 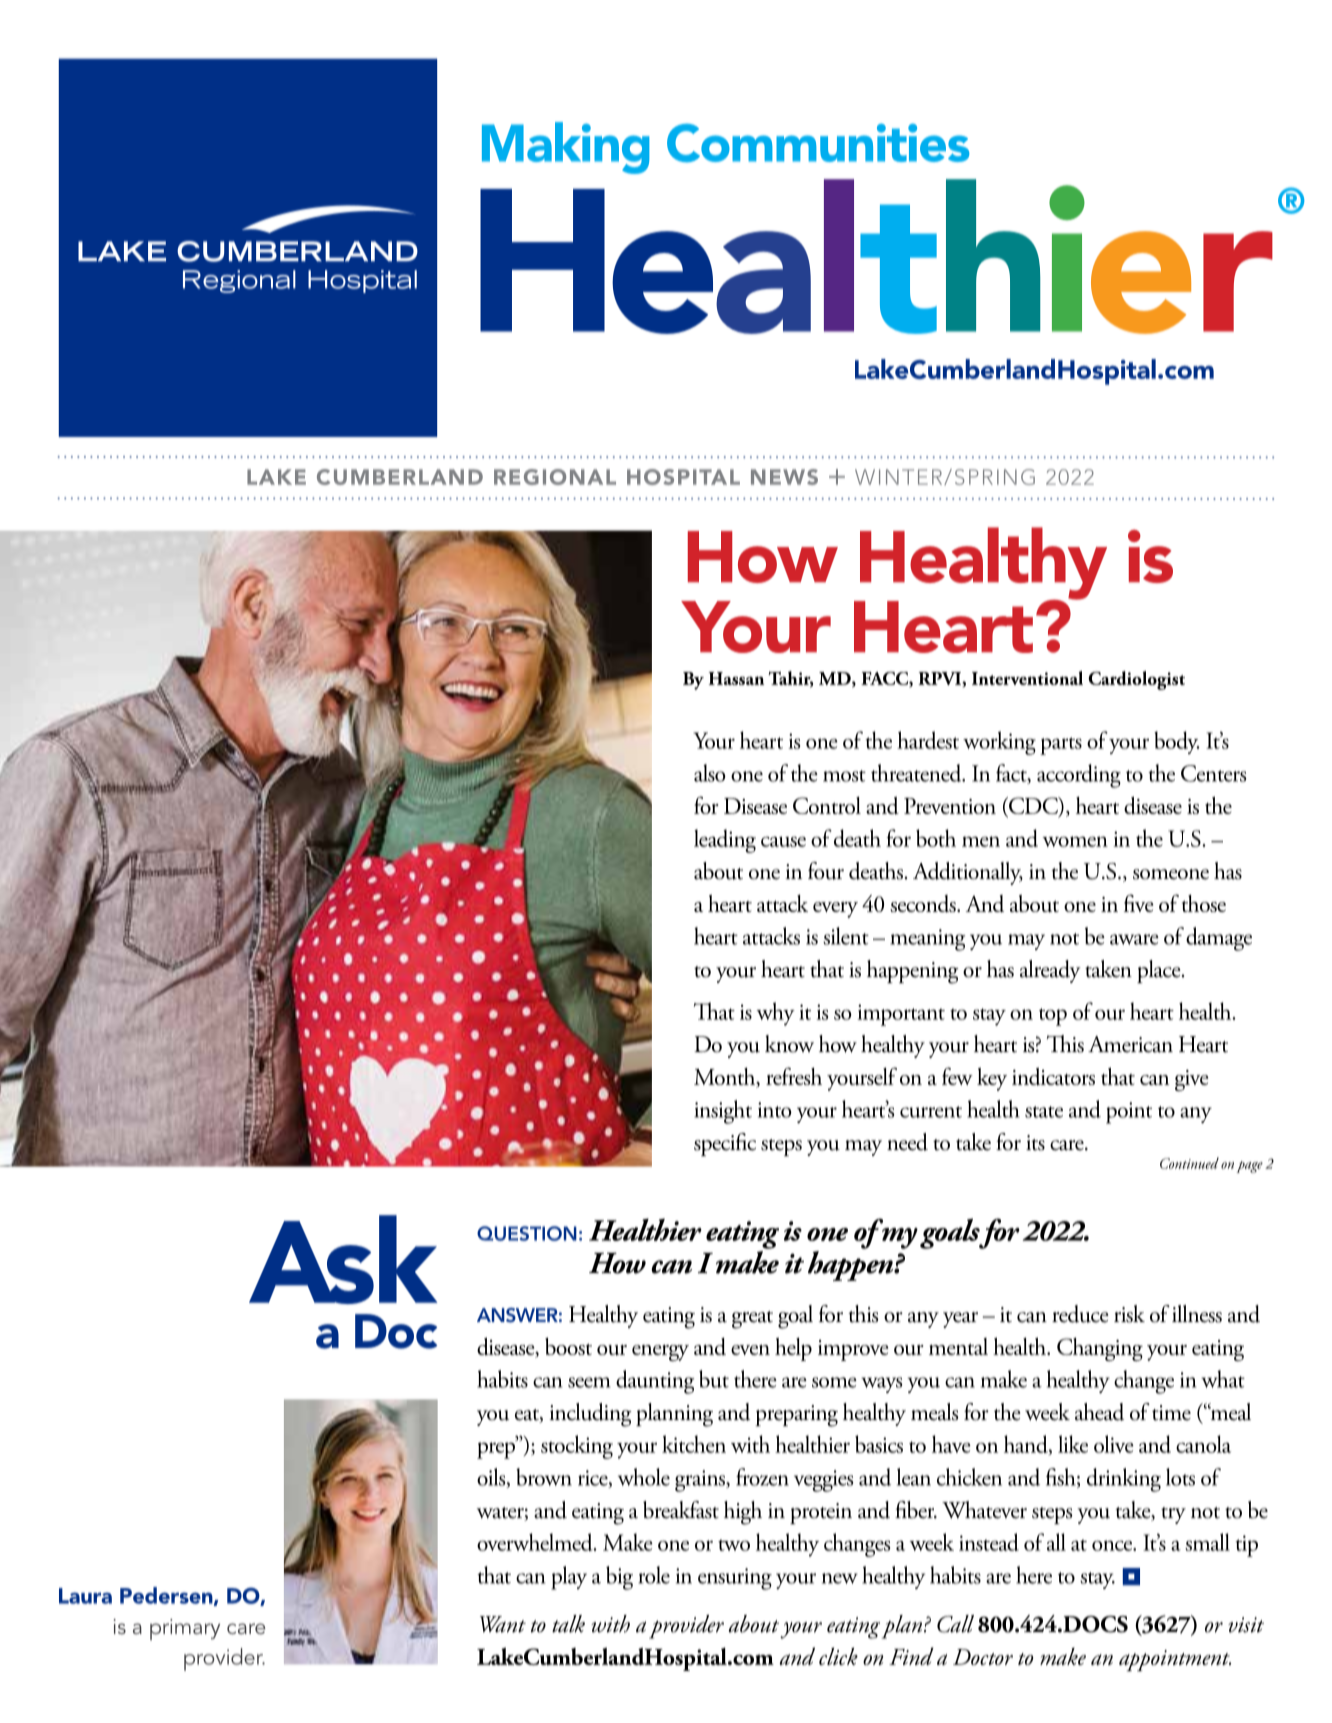 I want to click on risk, so click(x=1129, y=1314).
